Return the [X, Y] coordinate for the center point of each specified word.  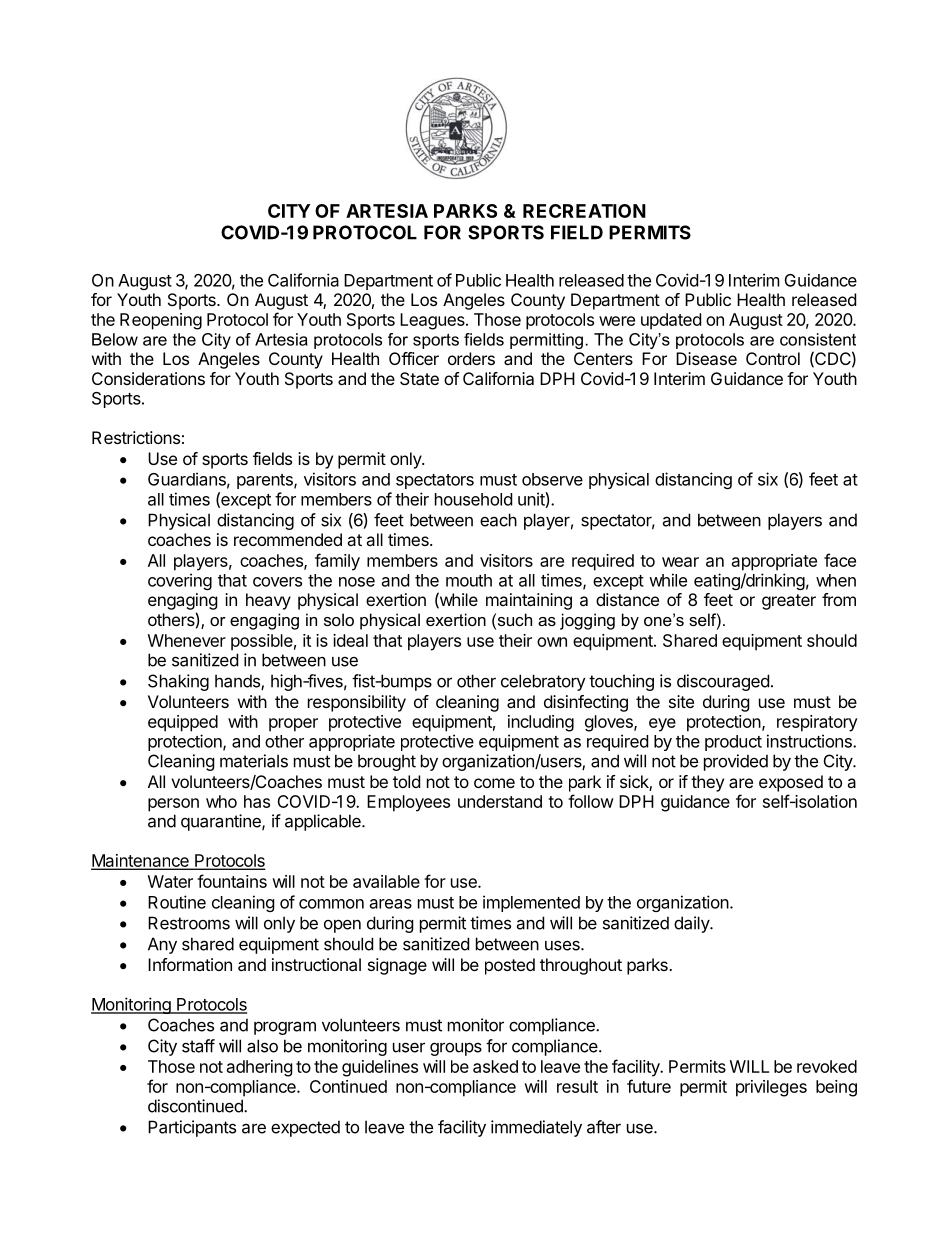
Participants [192, 1128]
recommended [288, 539]
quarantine [222, 822]
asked [495, 1066]
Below [115, 339]
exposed [791, 783]
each [498, 520]
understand [500, 801]
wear [680, 562]
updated [671, 321]
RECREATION [584, 211]
